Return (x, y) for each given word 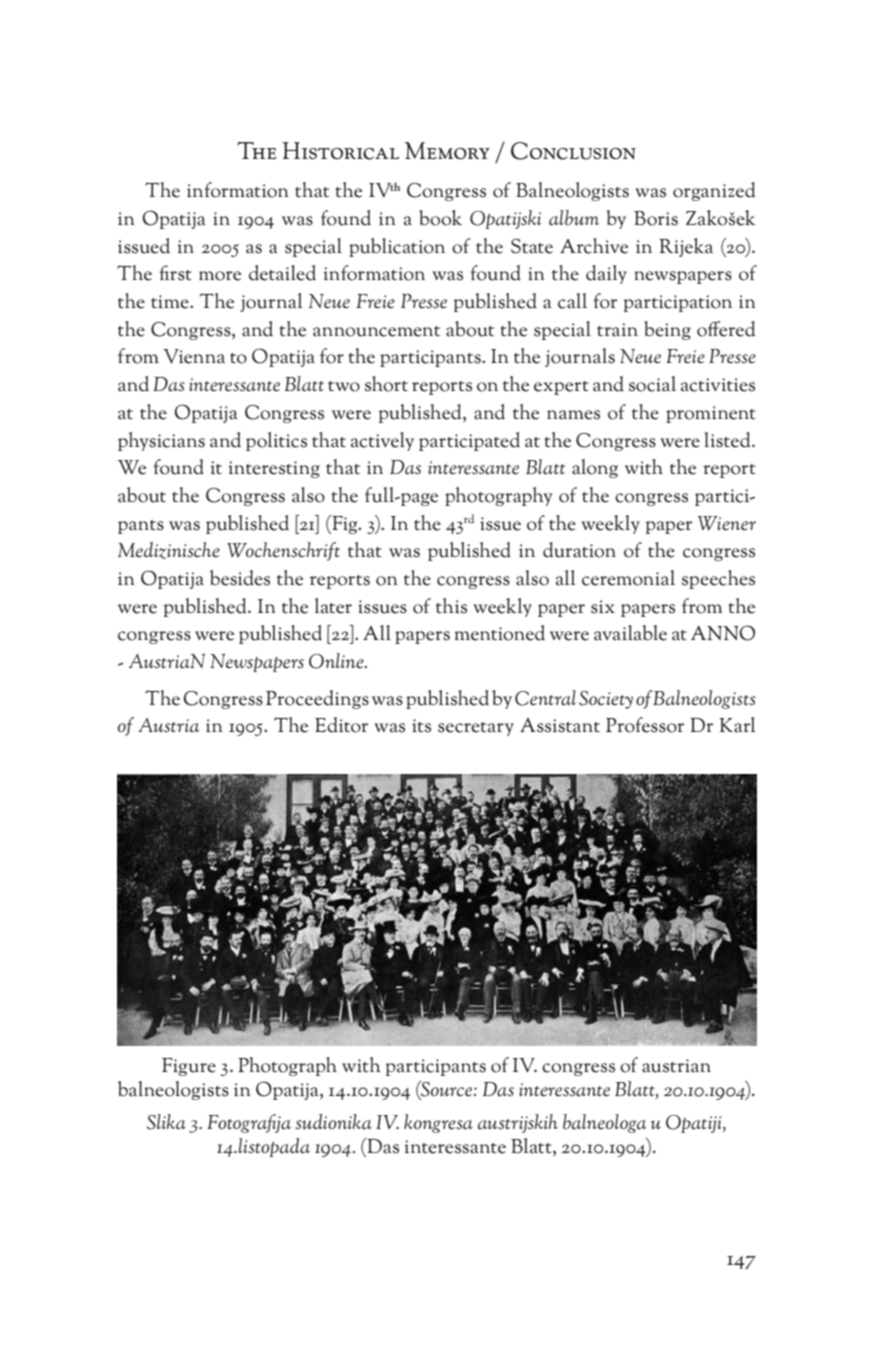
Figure (189, 1067)
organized (714, 191)
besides (240, 578)
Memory (447, 151)
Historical (340, 151)
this (451, 606)
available (630, 633)
